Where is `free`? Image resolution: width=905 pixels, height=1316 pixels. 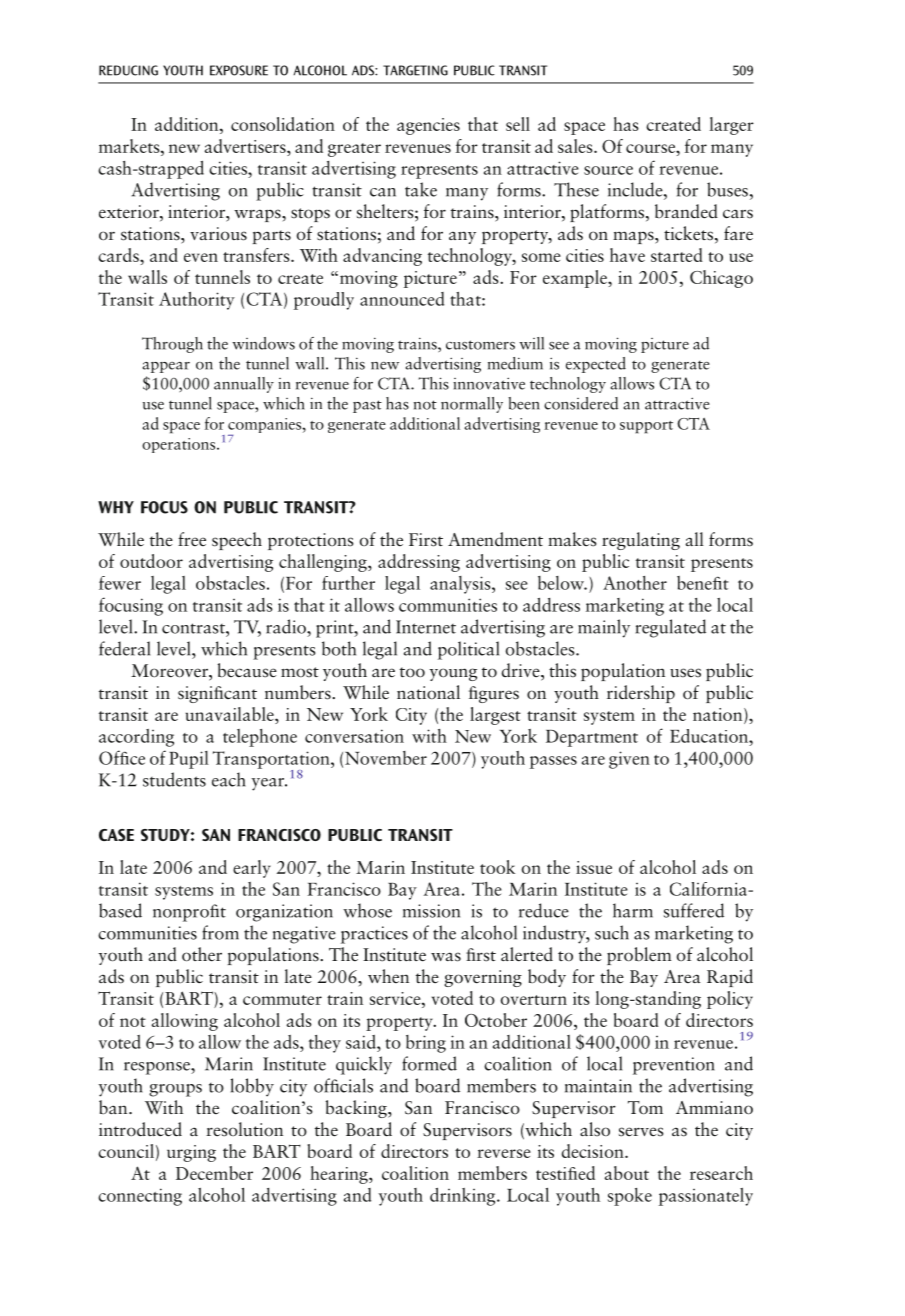
free is located at coordinates (192, 539).
